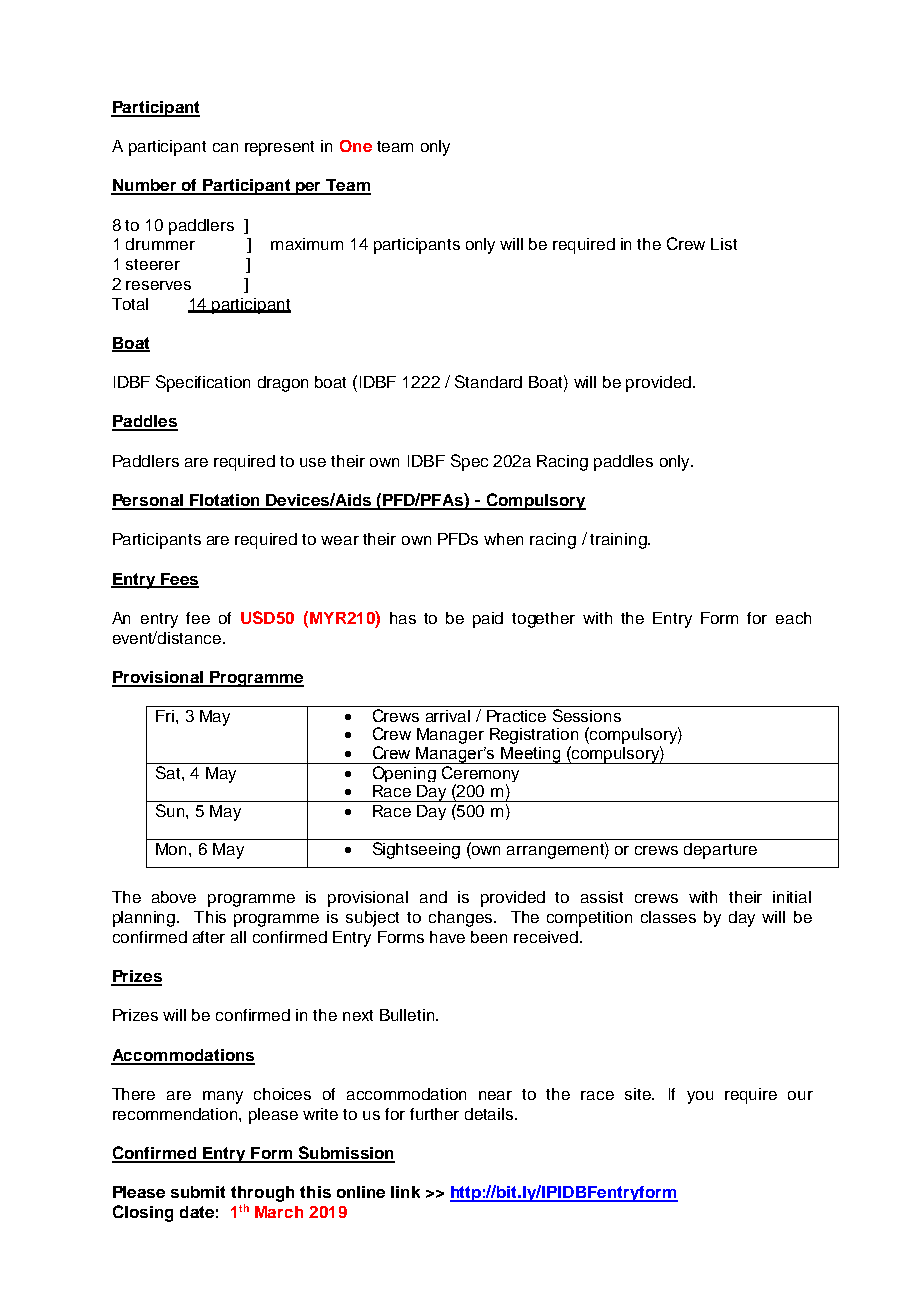 Image resolution: width=924 pixels, height=1308 pixels. Describe the element at coordinates (225, 147) in the document. I see `can` at that location.
